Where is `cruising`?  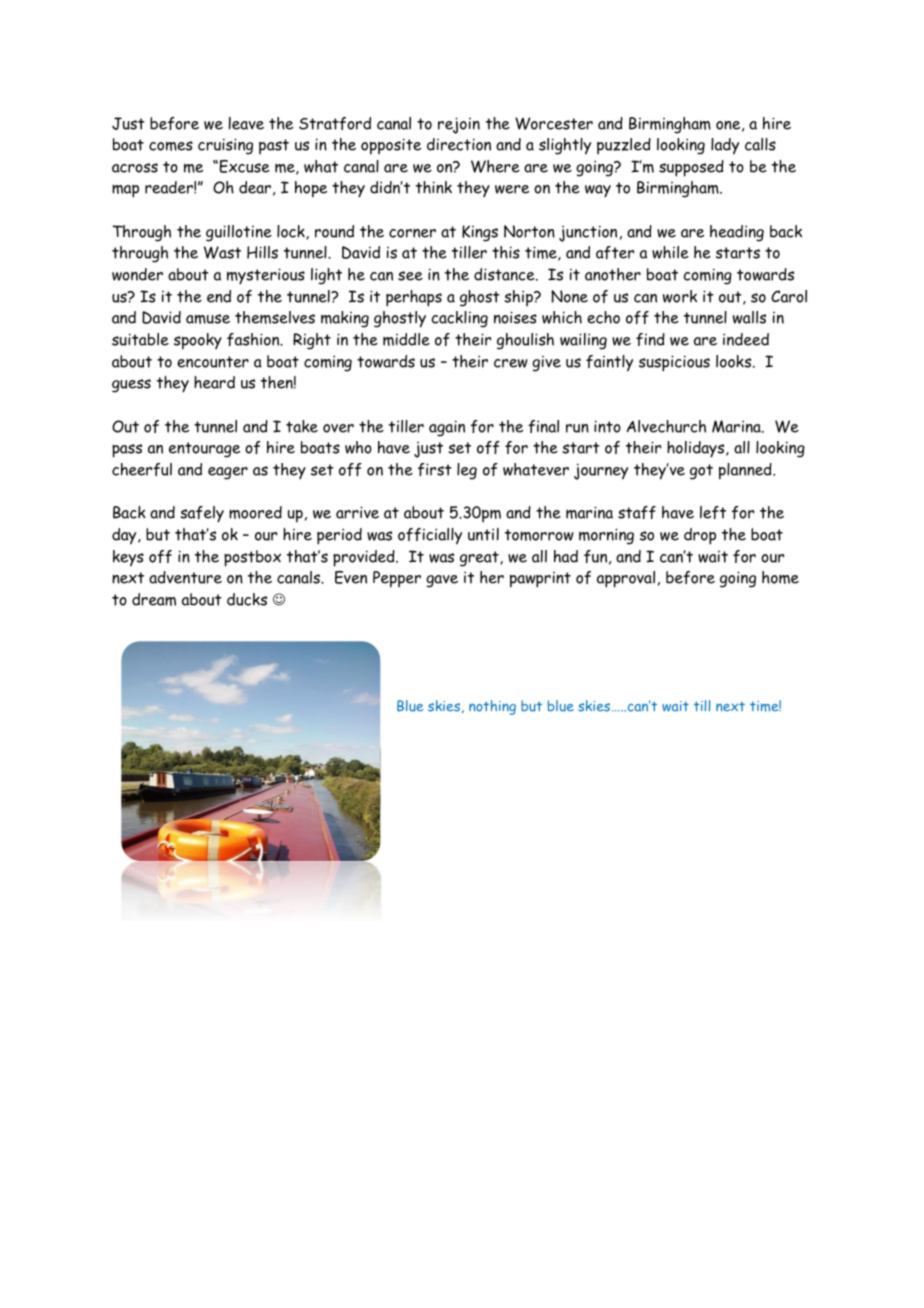
cruising is located at coordinates (225, 146).
